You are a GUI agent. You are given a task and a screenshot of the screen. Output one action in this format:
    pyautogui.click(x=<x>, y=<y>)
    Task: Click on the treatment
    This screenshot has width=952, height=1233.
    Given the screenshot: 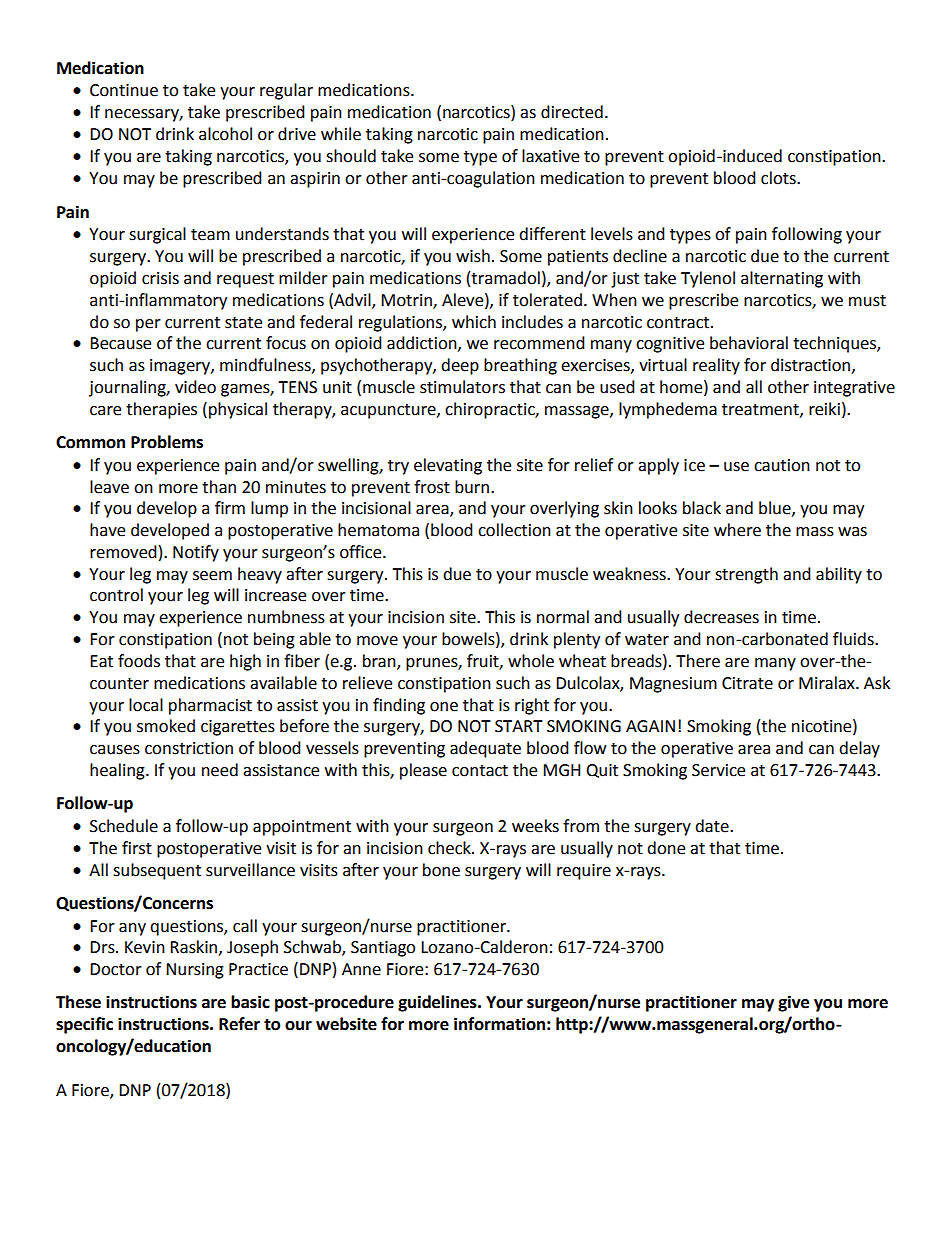 What is the action you would take?
    pyautogui.click(x=761, y=410)
